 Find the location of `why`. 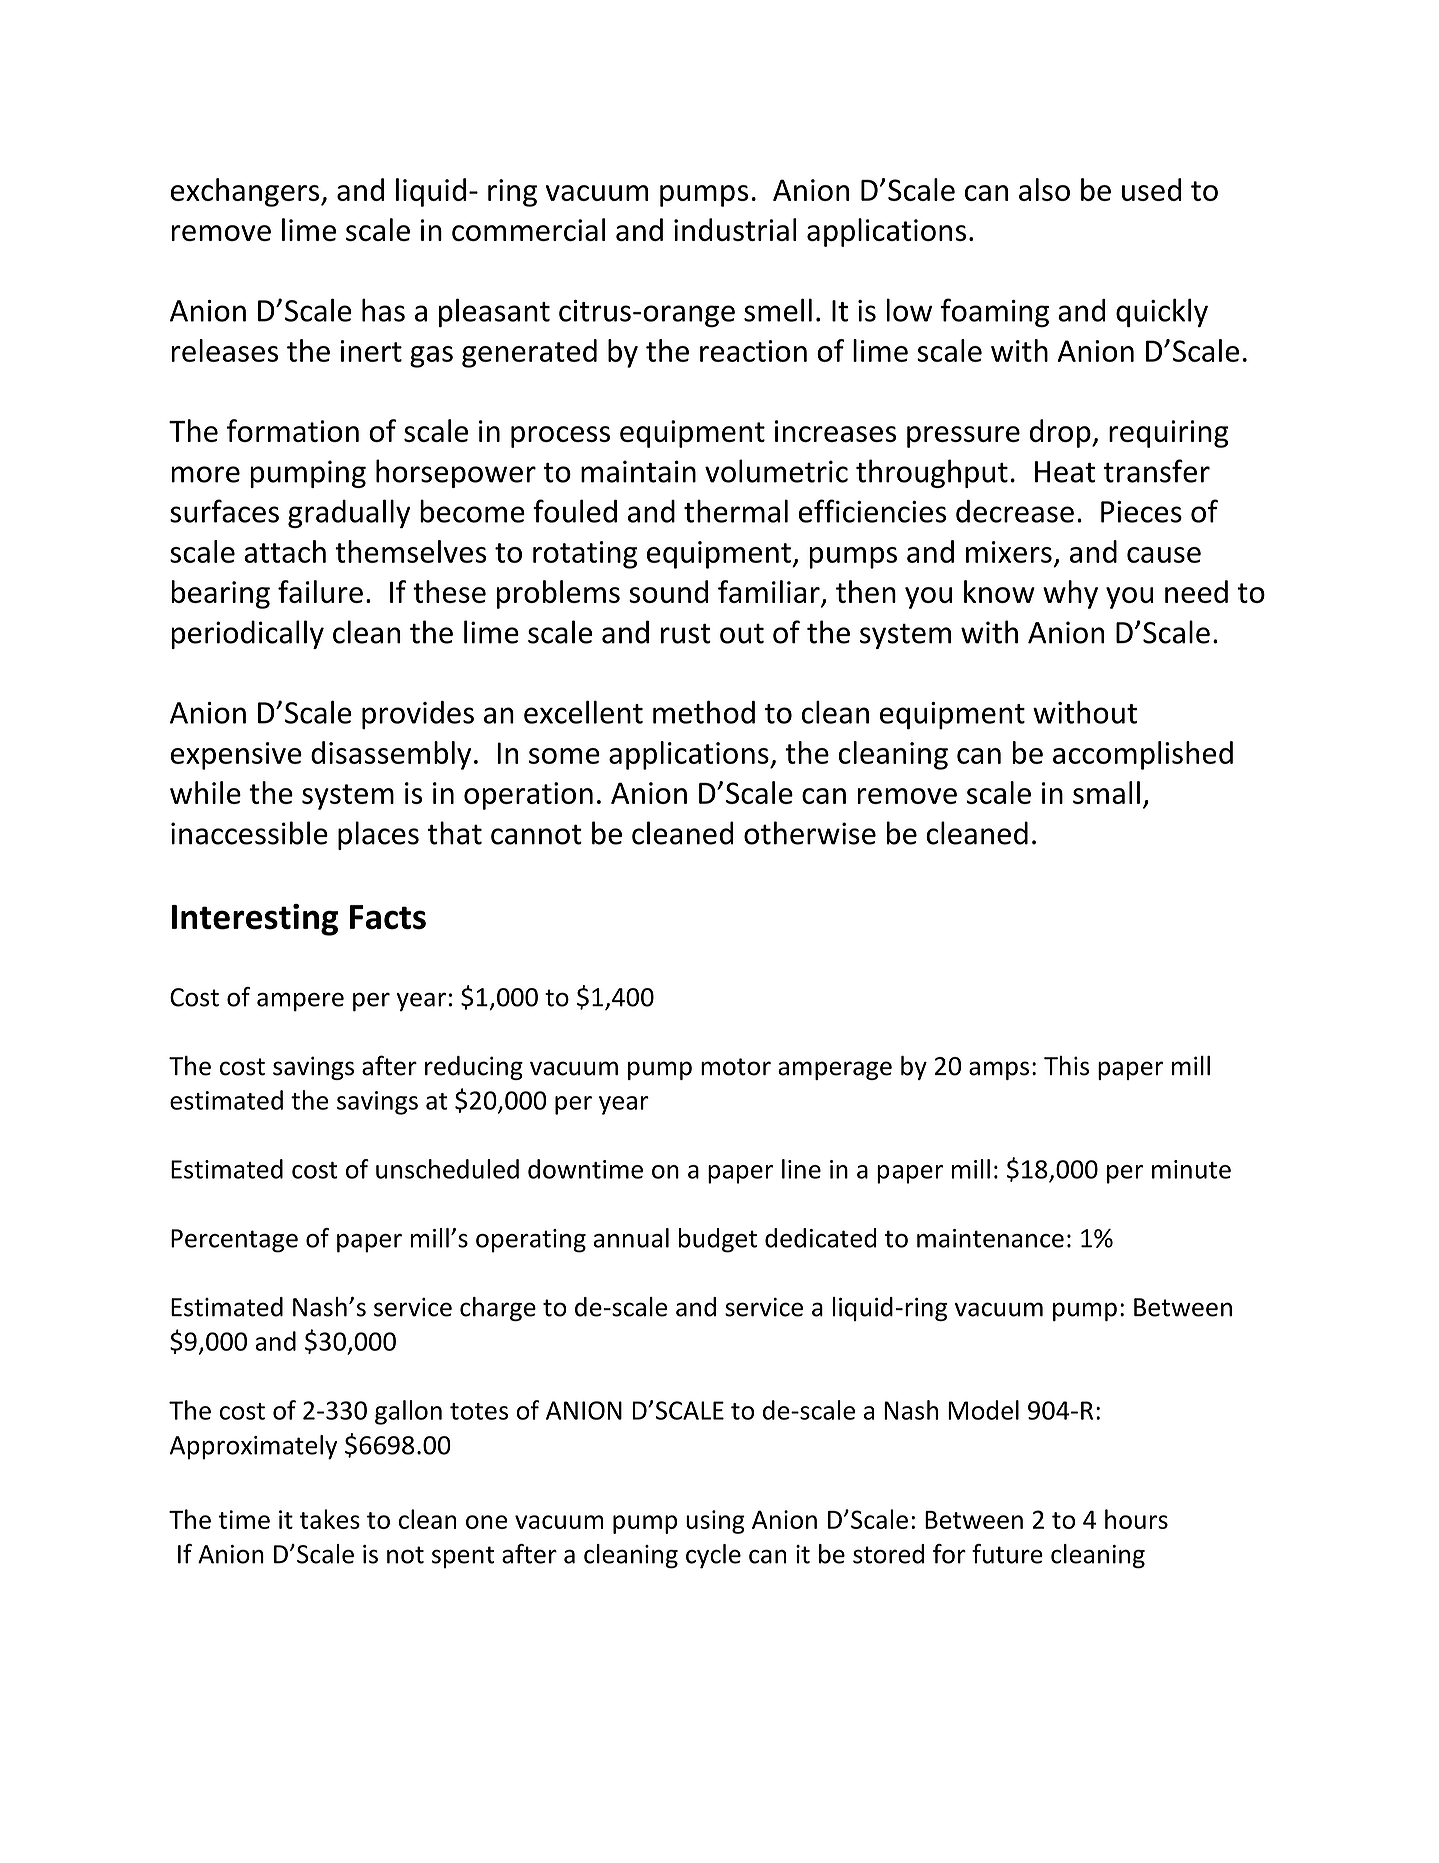

why is located at coordinates (1070, 594).
